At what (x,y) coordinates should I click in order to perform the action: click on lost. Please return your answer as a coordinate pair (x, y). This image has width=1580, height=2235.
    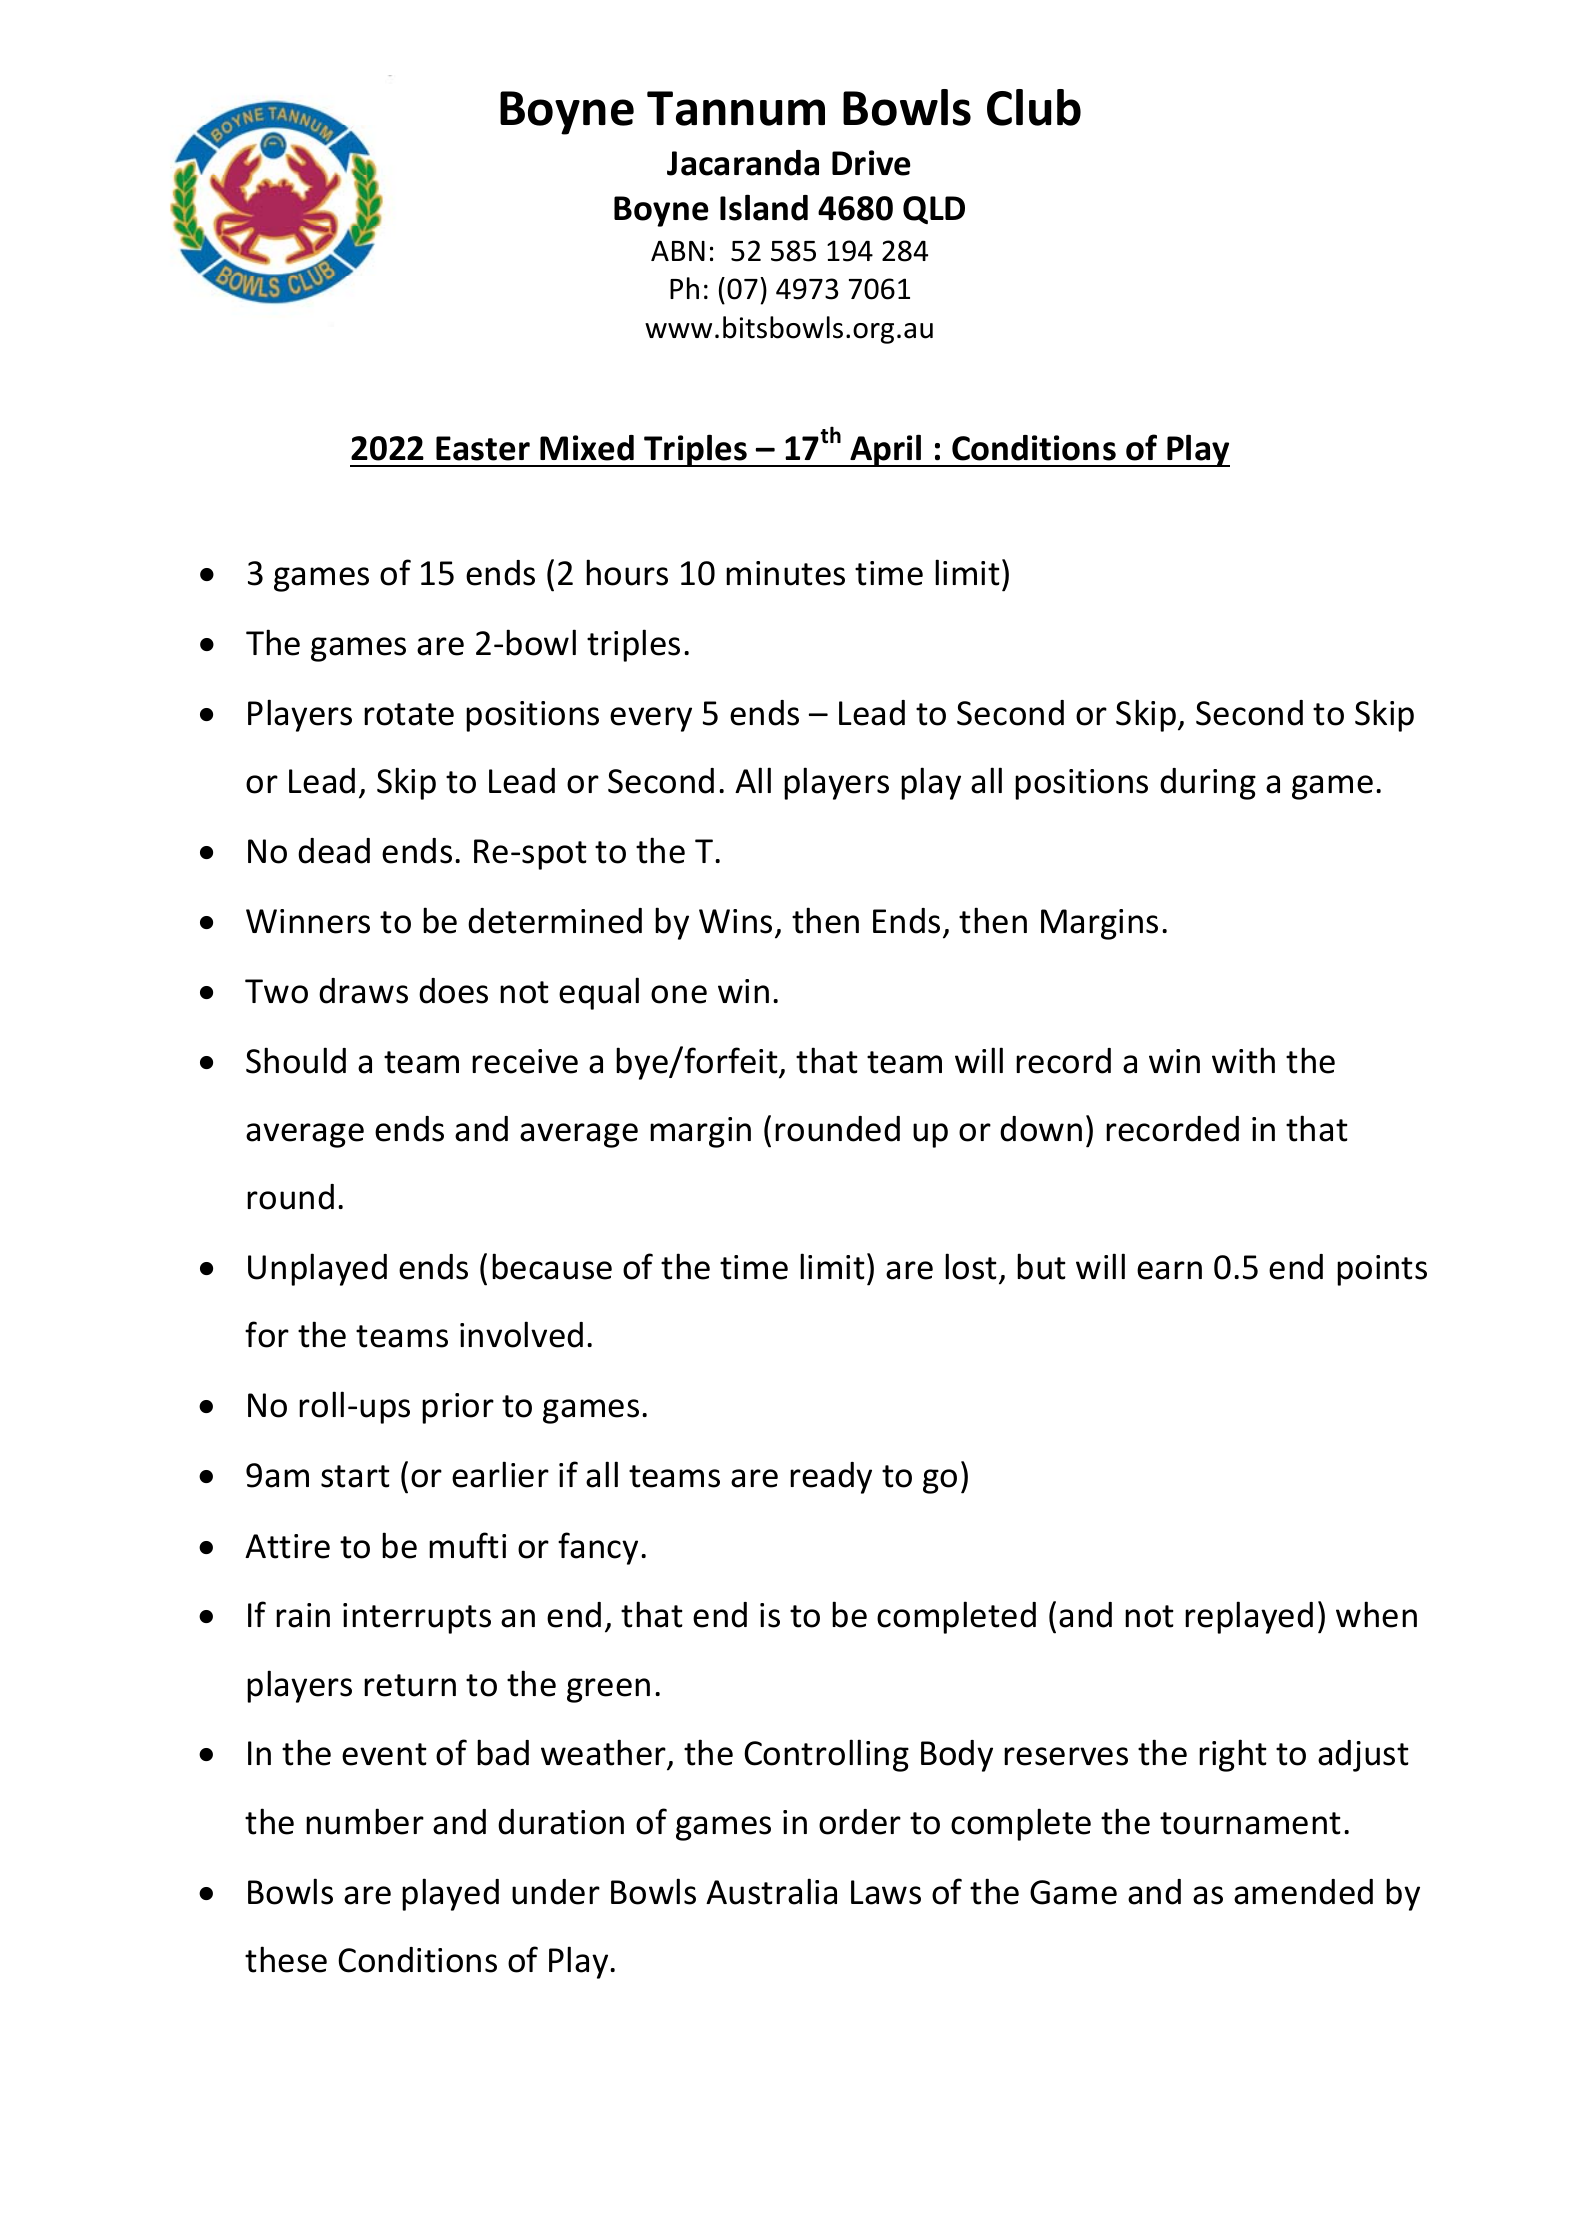
    Looking at the image, I should click on (971, 1266).
